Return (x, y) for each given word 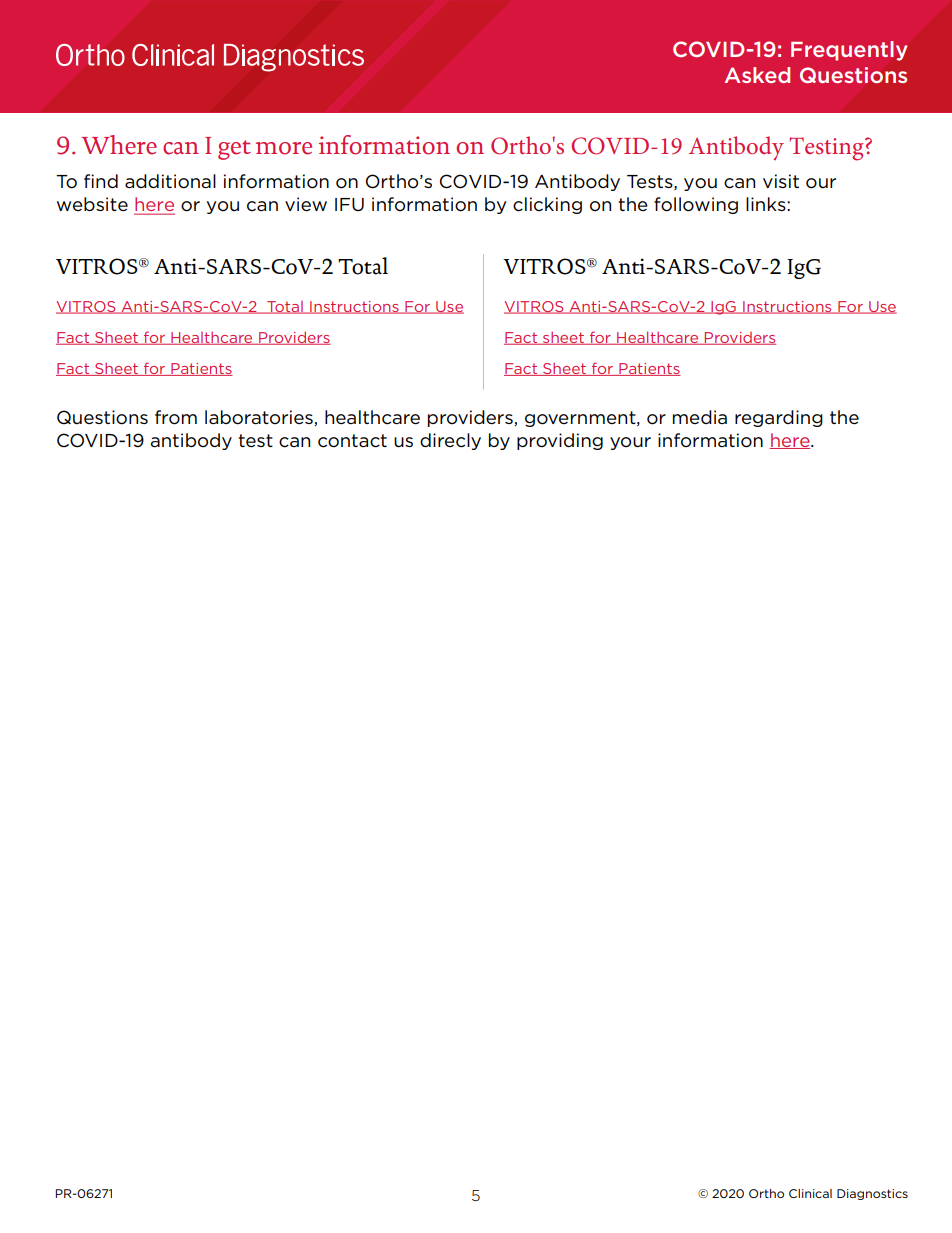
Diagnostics (872, 1194)
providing (560, 441)
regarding (779, 418)
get (234, 150)
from (176, 417)
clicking (547, 205)
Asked (757, 75)
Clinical (810, 1193)
